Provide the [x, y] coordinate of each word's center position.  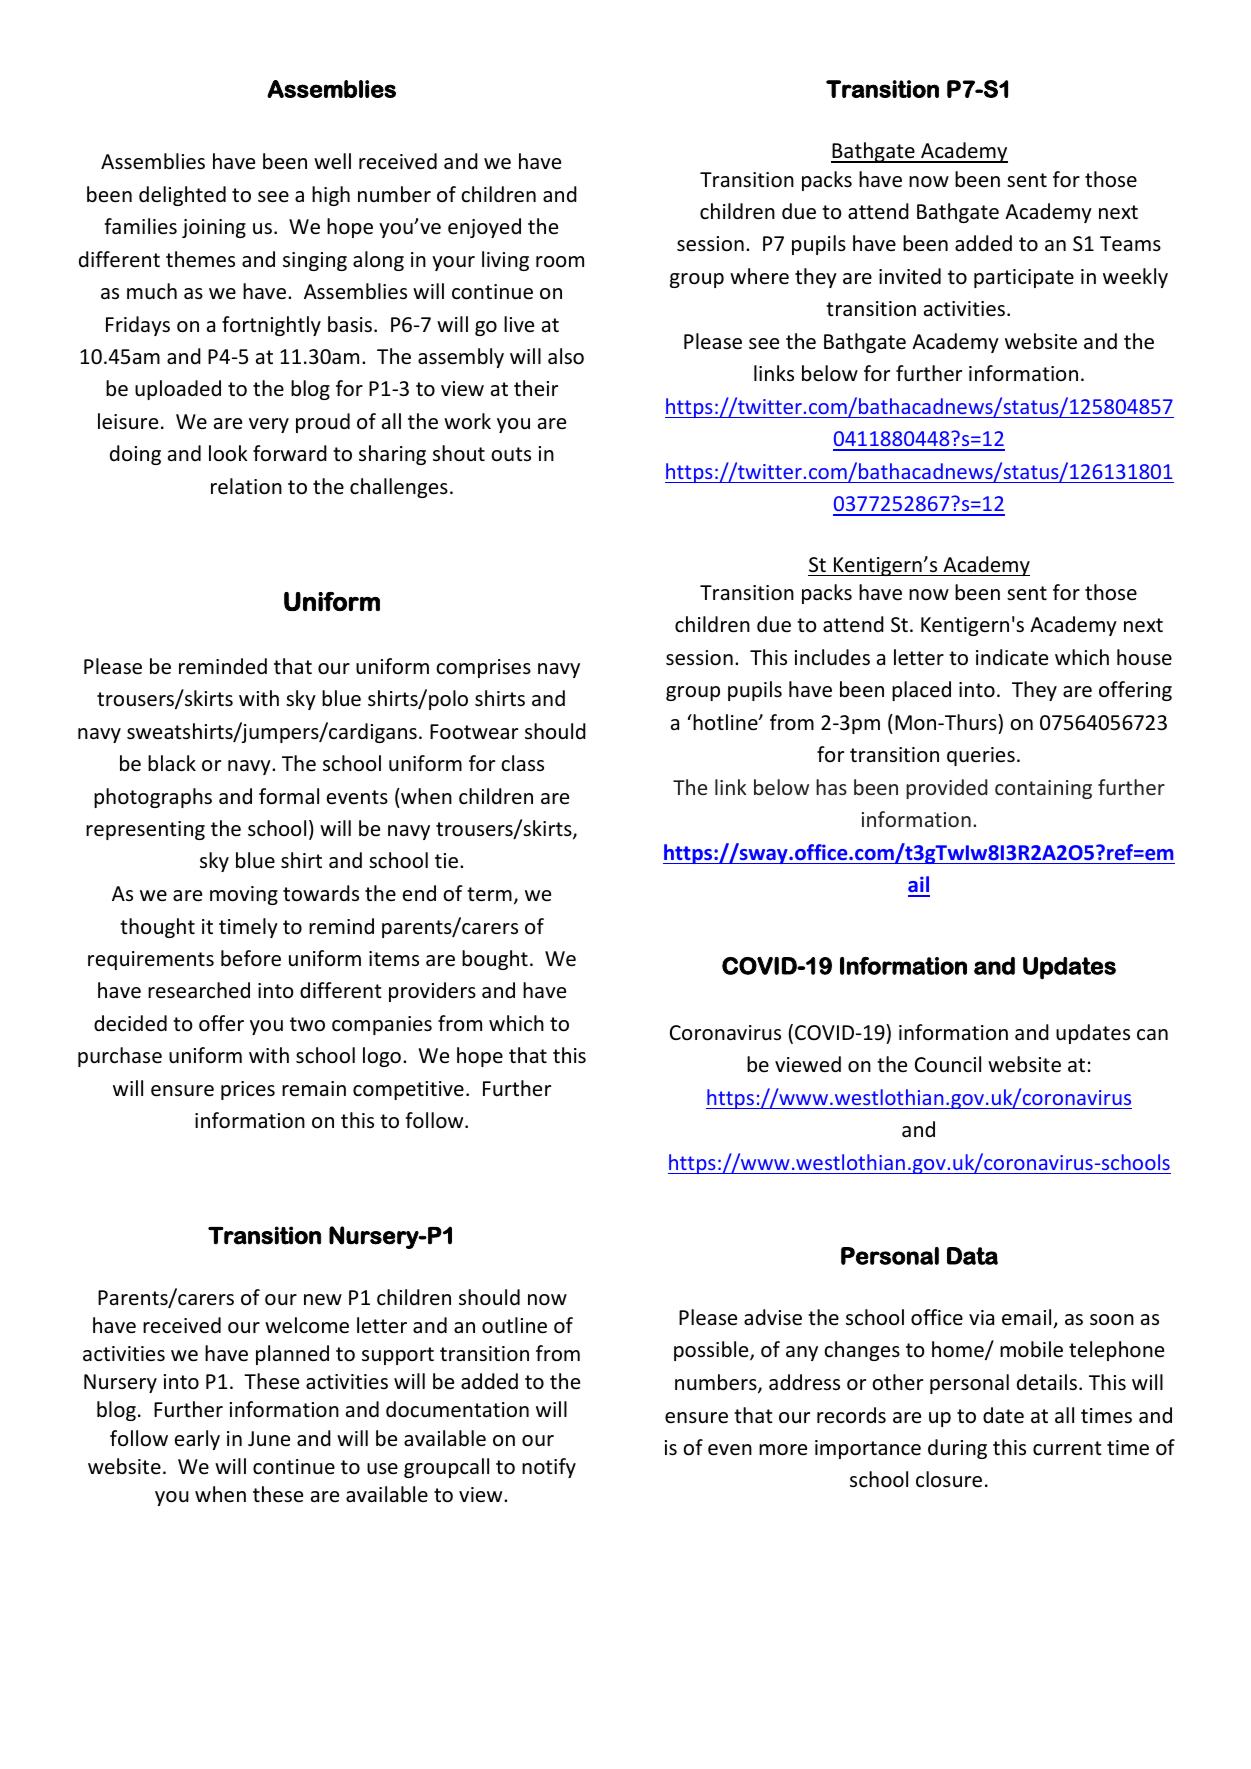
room [560, 261]
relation [246, 486]
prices [248, 1090]
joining [214, 228]
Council [948, 1064]
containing [1043, 789]
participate [1024, 278]
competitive [408, 1090]
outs [511, 454]
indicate [1012, 657]
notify [549, 1468]
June [269, 1438]
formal [289, 796]
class [522, 763]
